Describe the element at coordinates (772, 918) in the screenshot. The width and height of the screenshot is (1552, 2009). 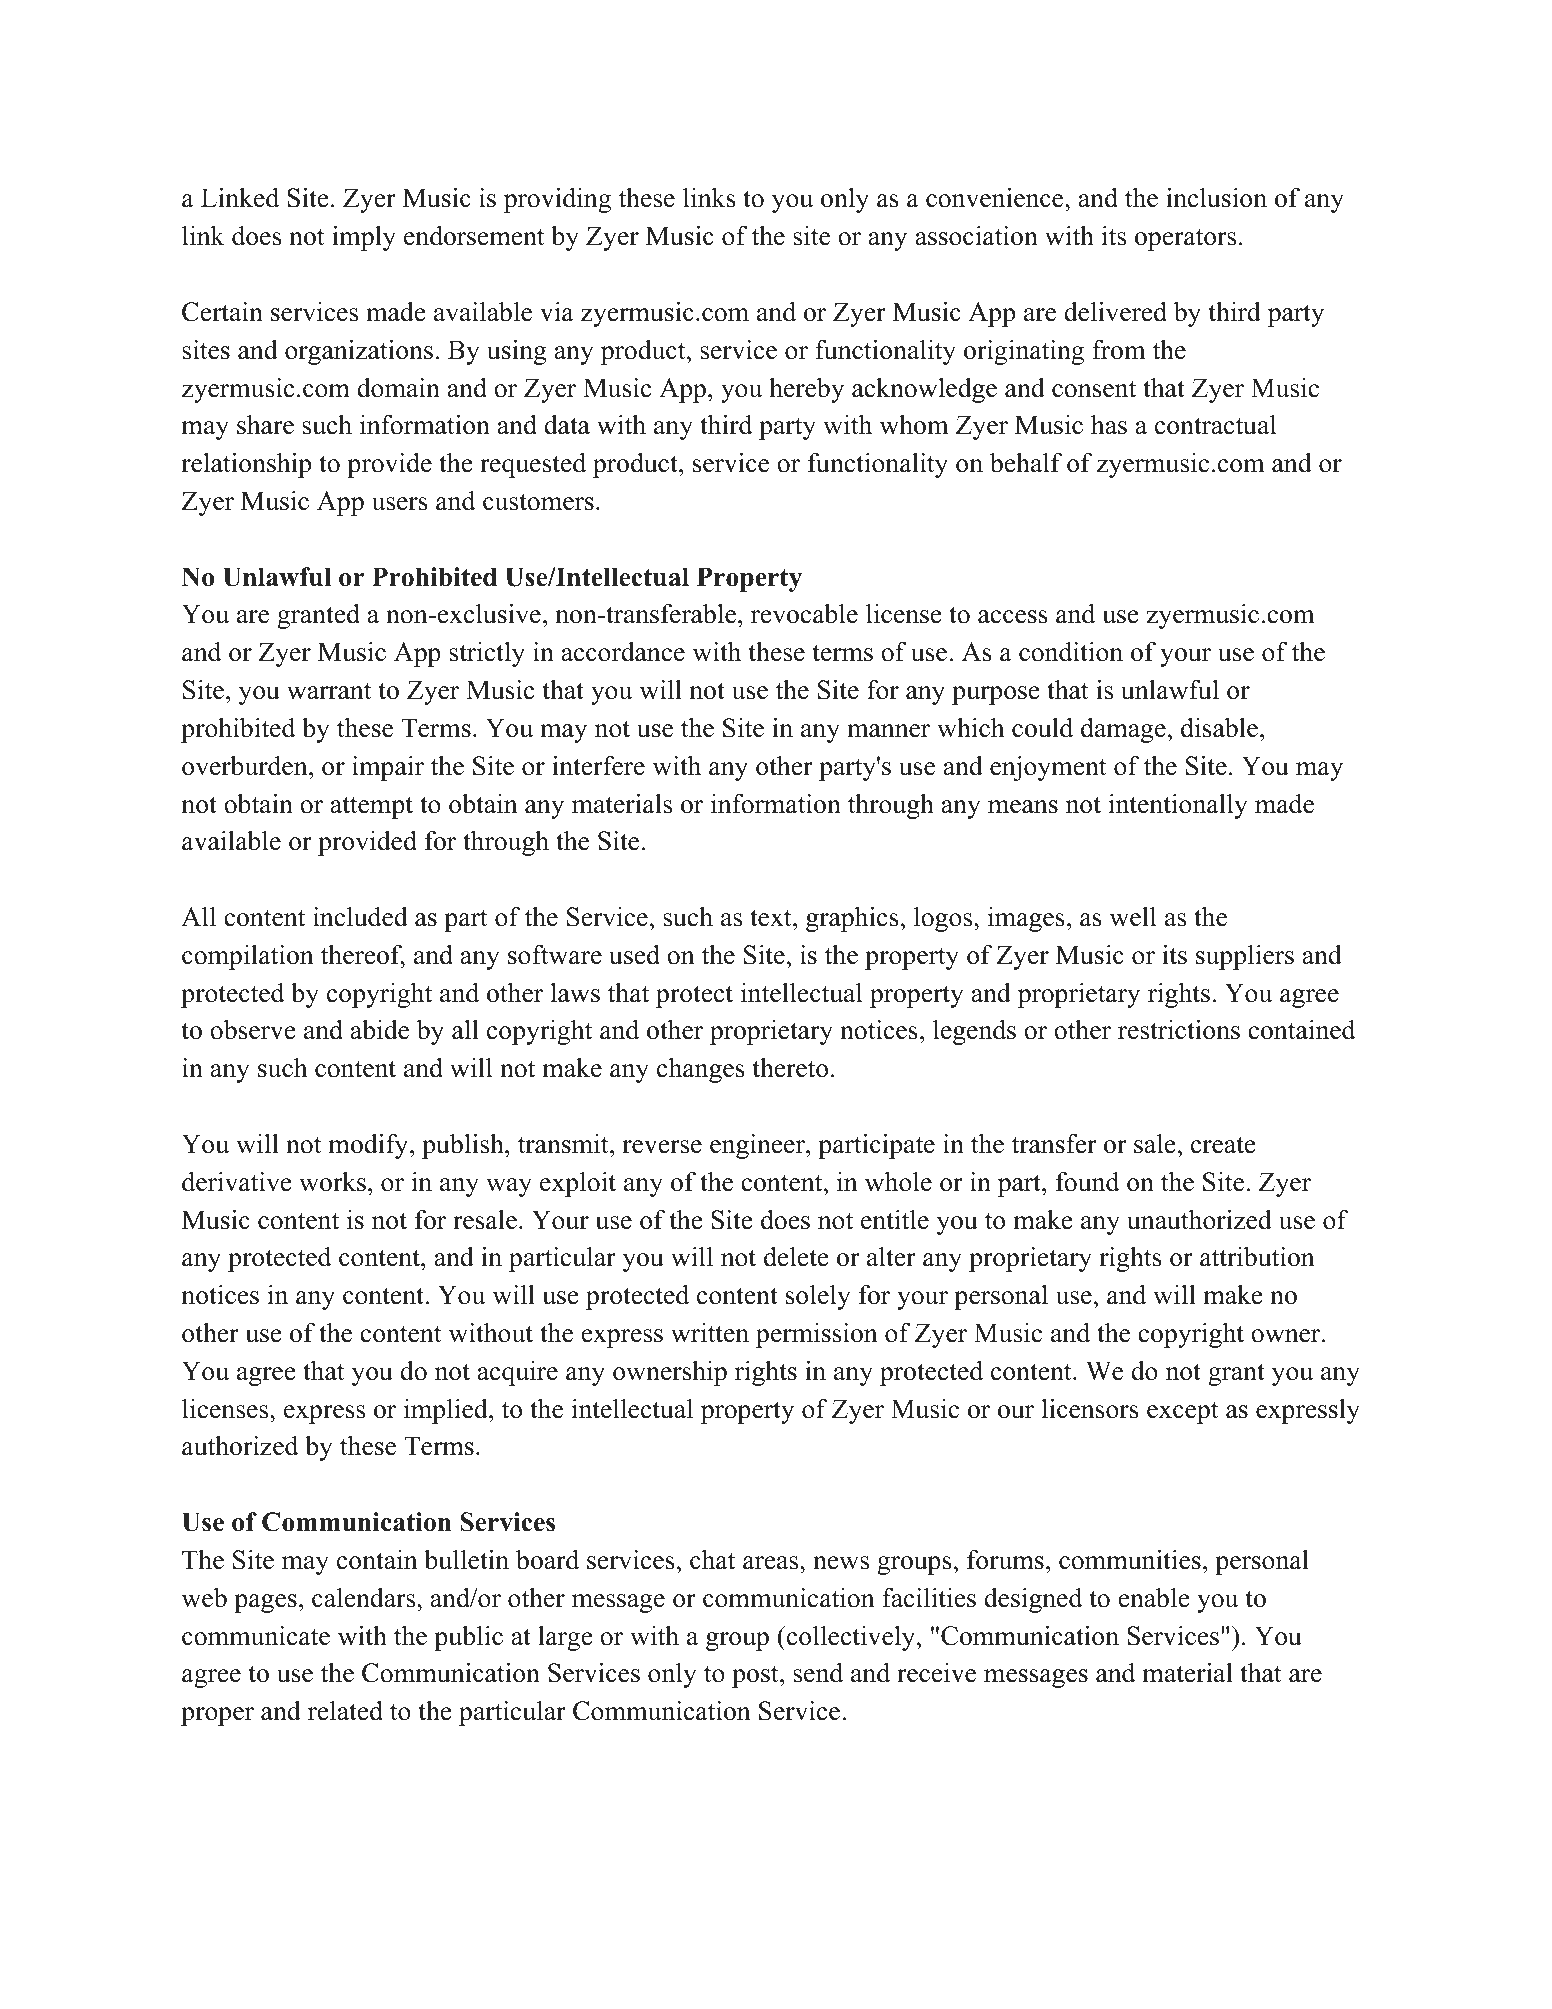
I see `text` at that location.
